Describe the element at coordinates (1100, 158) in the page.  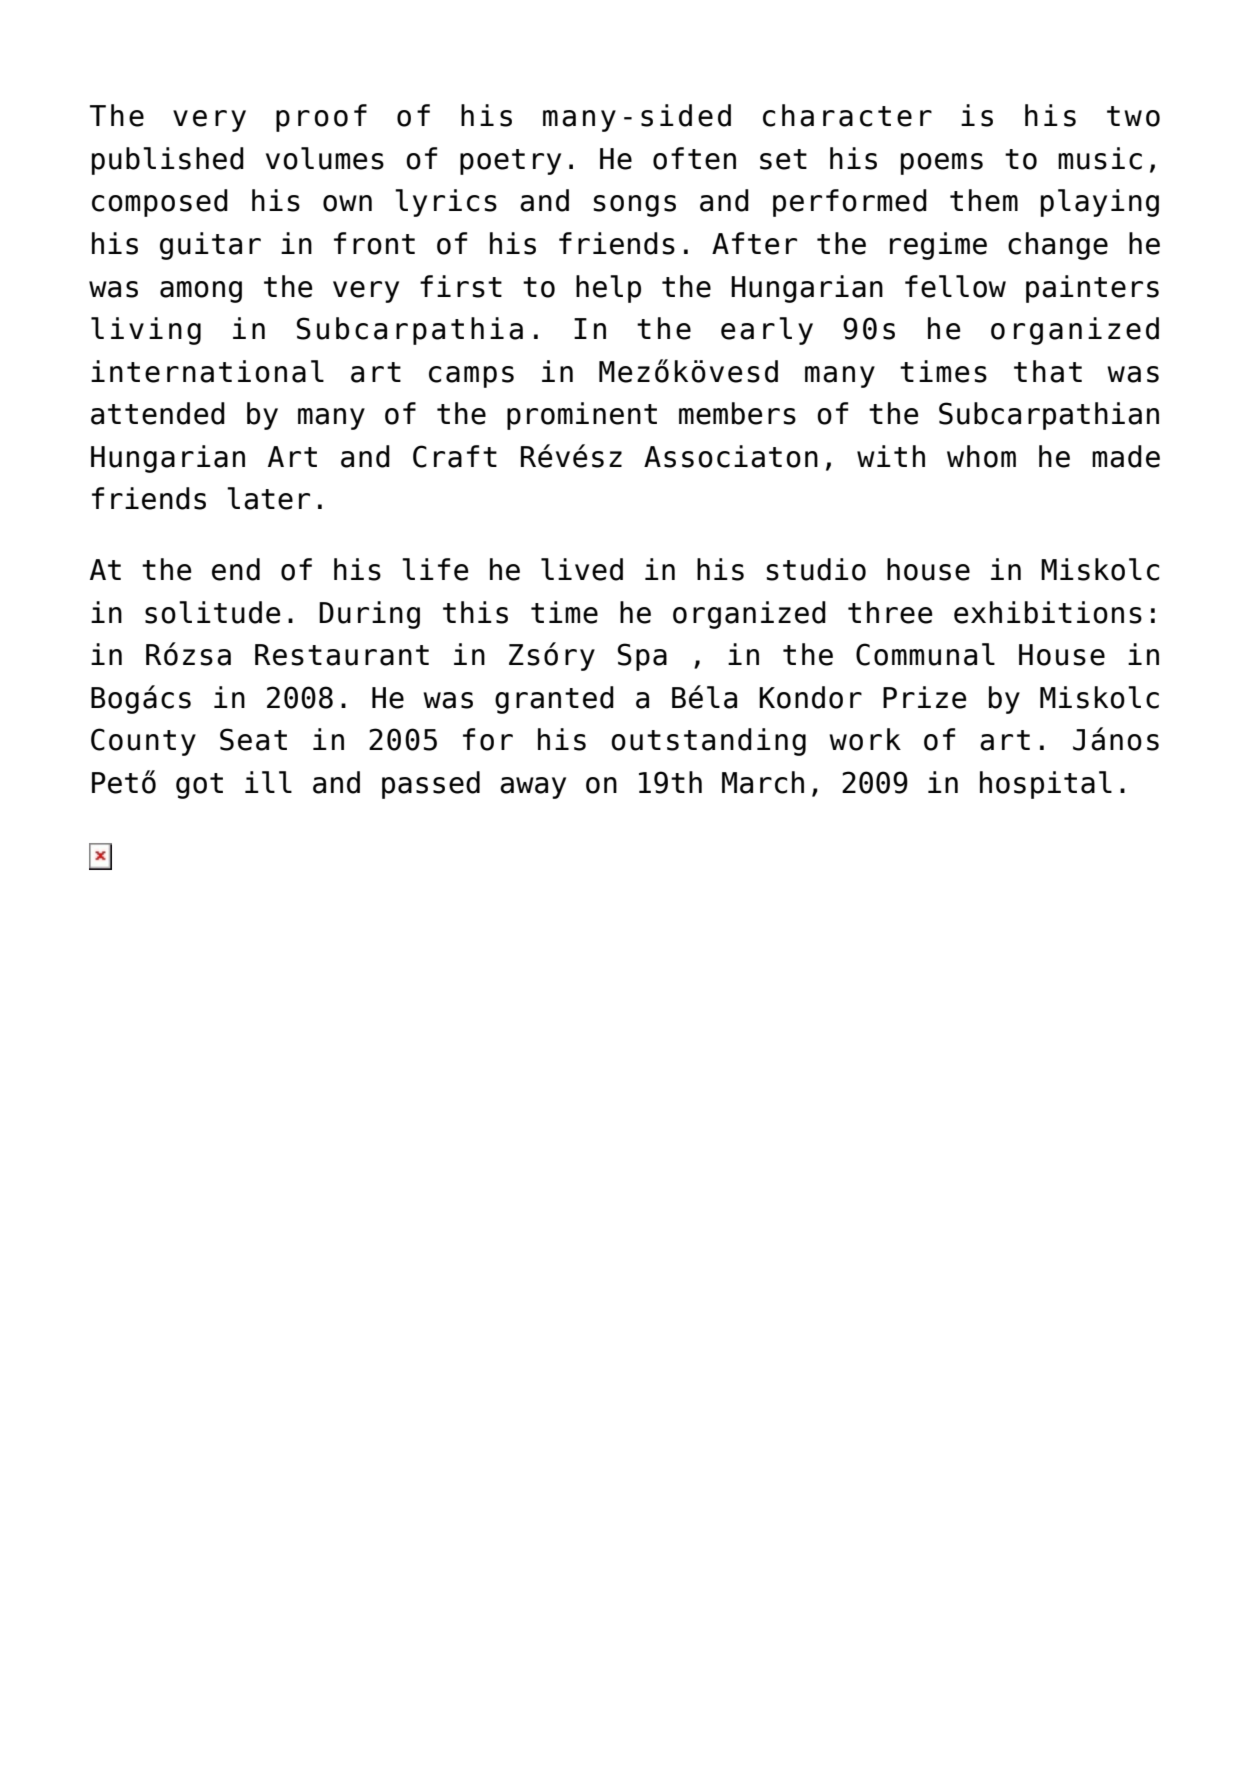
I see `music` at that location.
